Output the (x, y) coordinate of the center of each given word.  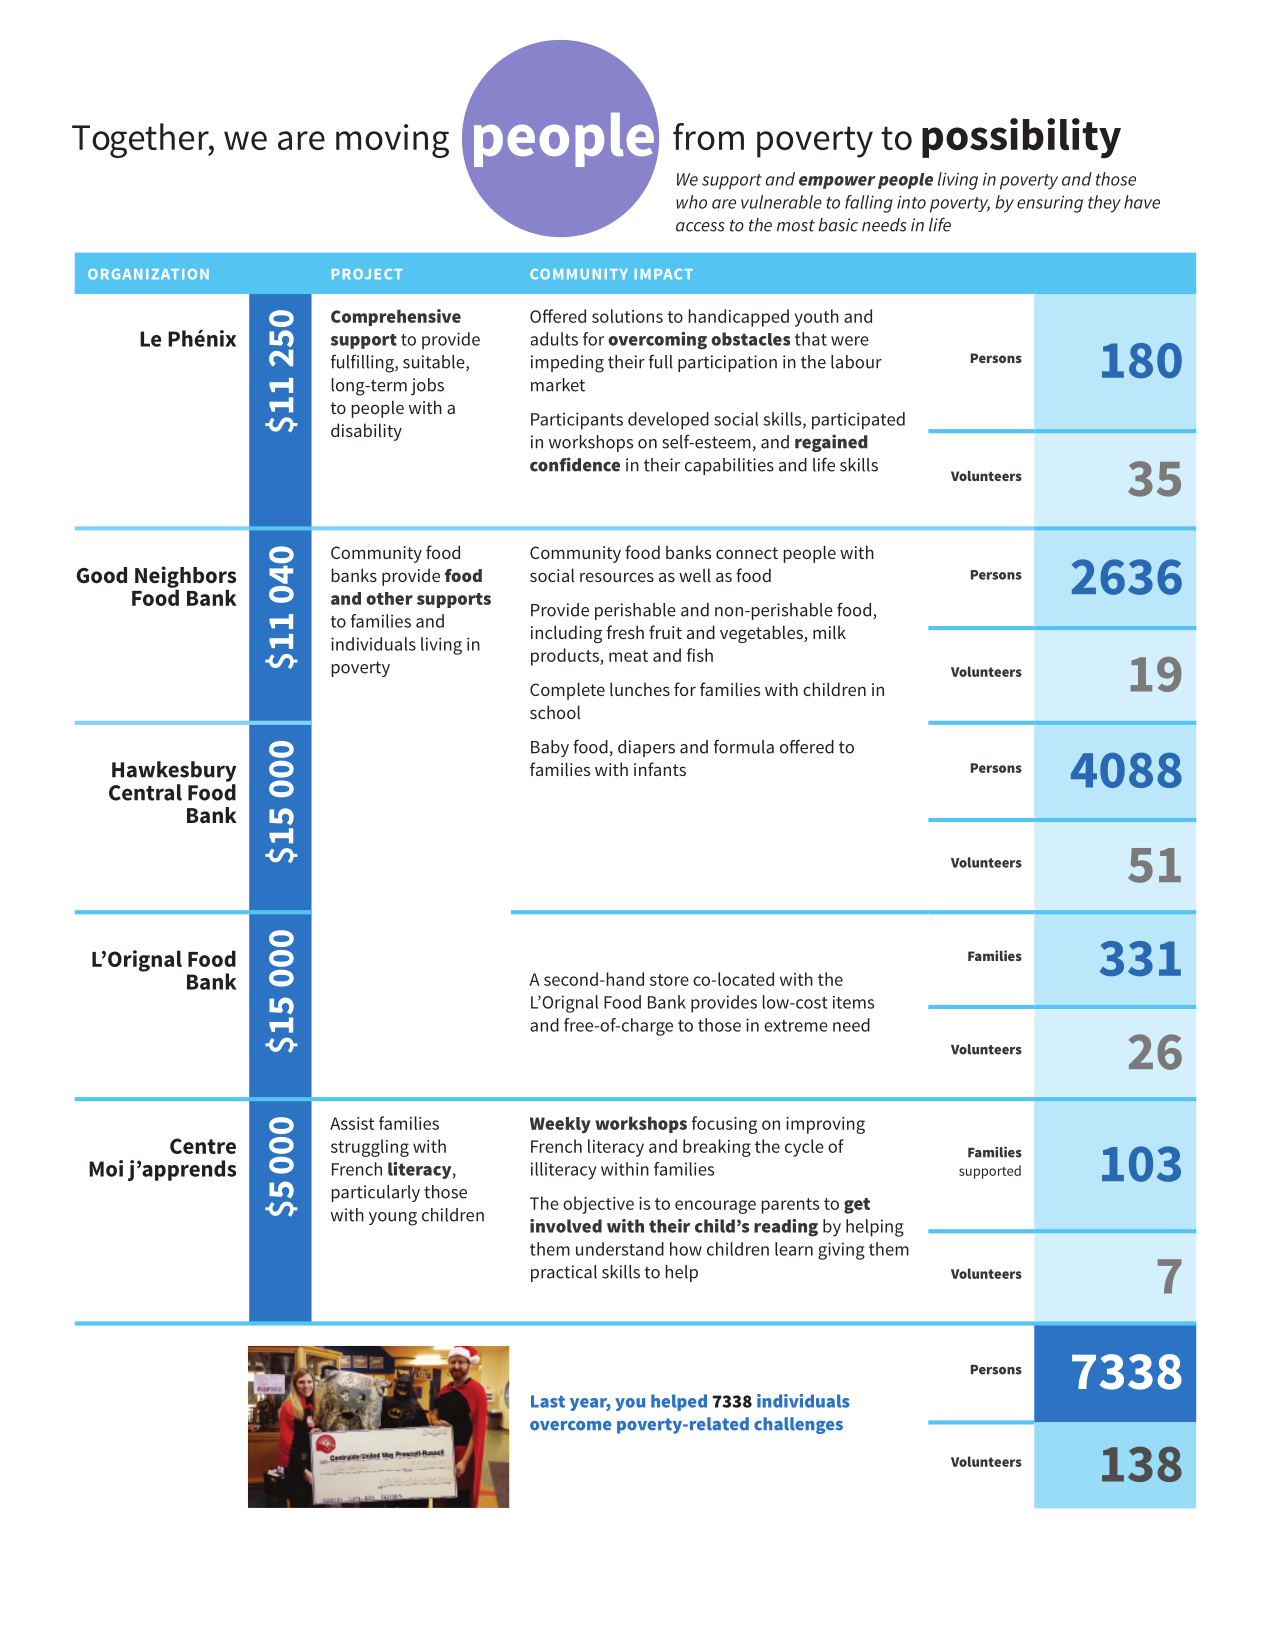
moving (392, 141)
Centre (203, 1146)
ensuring (1050, 204)
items (853, 1002)
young (393, 1219)
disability (366, 432)
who (691, 202)
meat (628, 656)
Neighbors (185, 578)
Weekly (560, 1125)
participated (858, 421)
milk (829, 632)
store (669, 980)
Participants (577, 421)
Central (145, 792)
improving (825, 1125)
